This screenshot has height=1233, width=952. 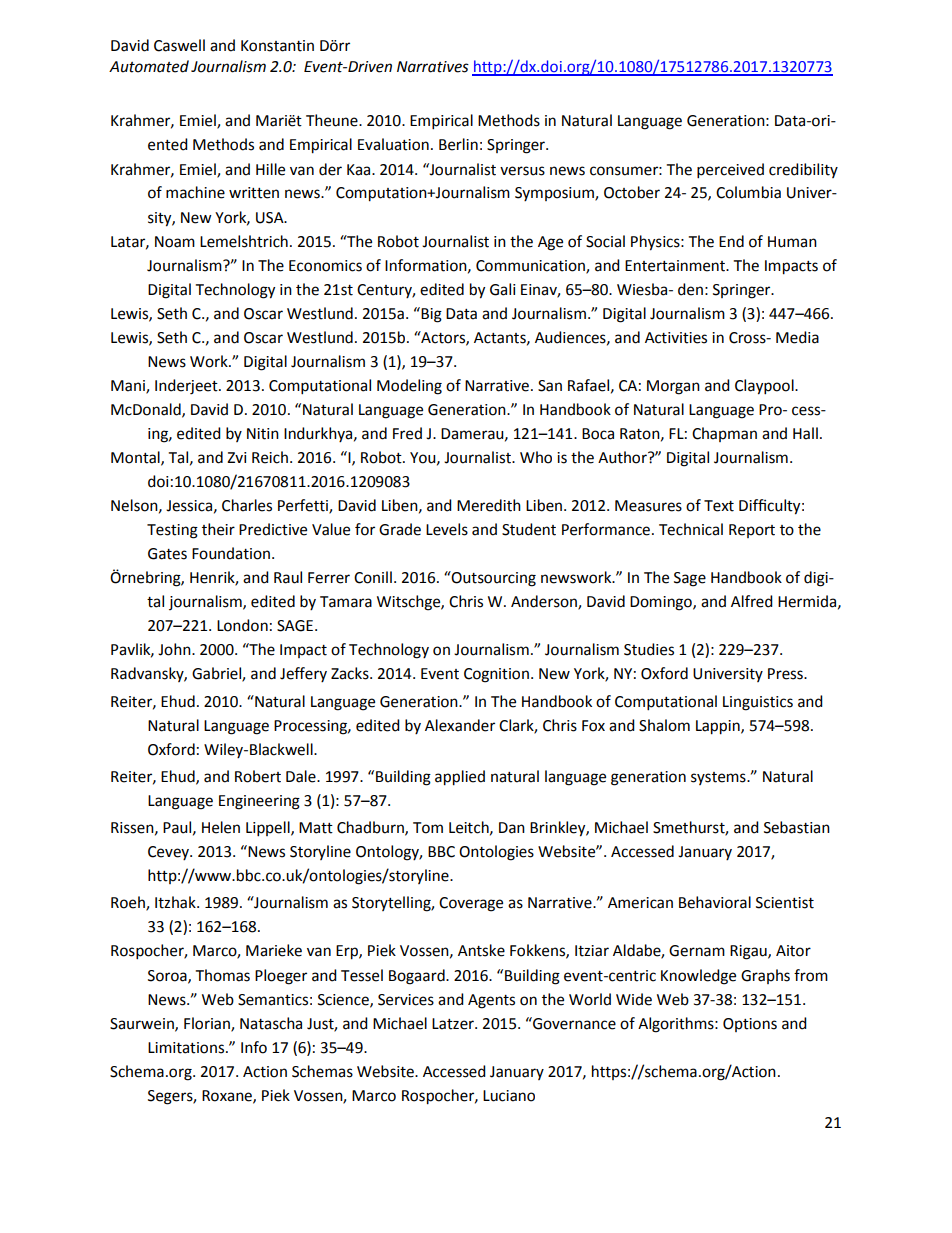 I want to click on Luciano, so click(x=509, y=1096).
